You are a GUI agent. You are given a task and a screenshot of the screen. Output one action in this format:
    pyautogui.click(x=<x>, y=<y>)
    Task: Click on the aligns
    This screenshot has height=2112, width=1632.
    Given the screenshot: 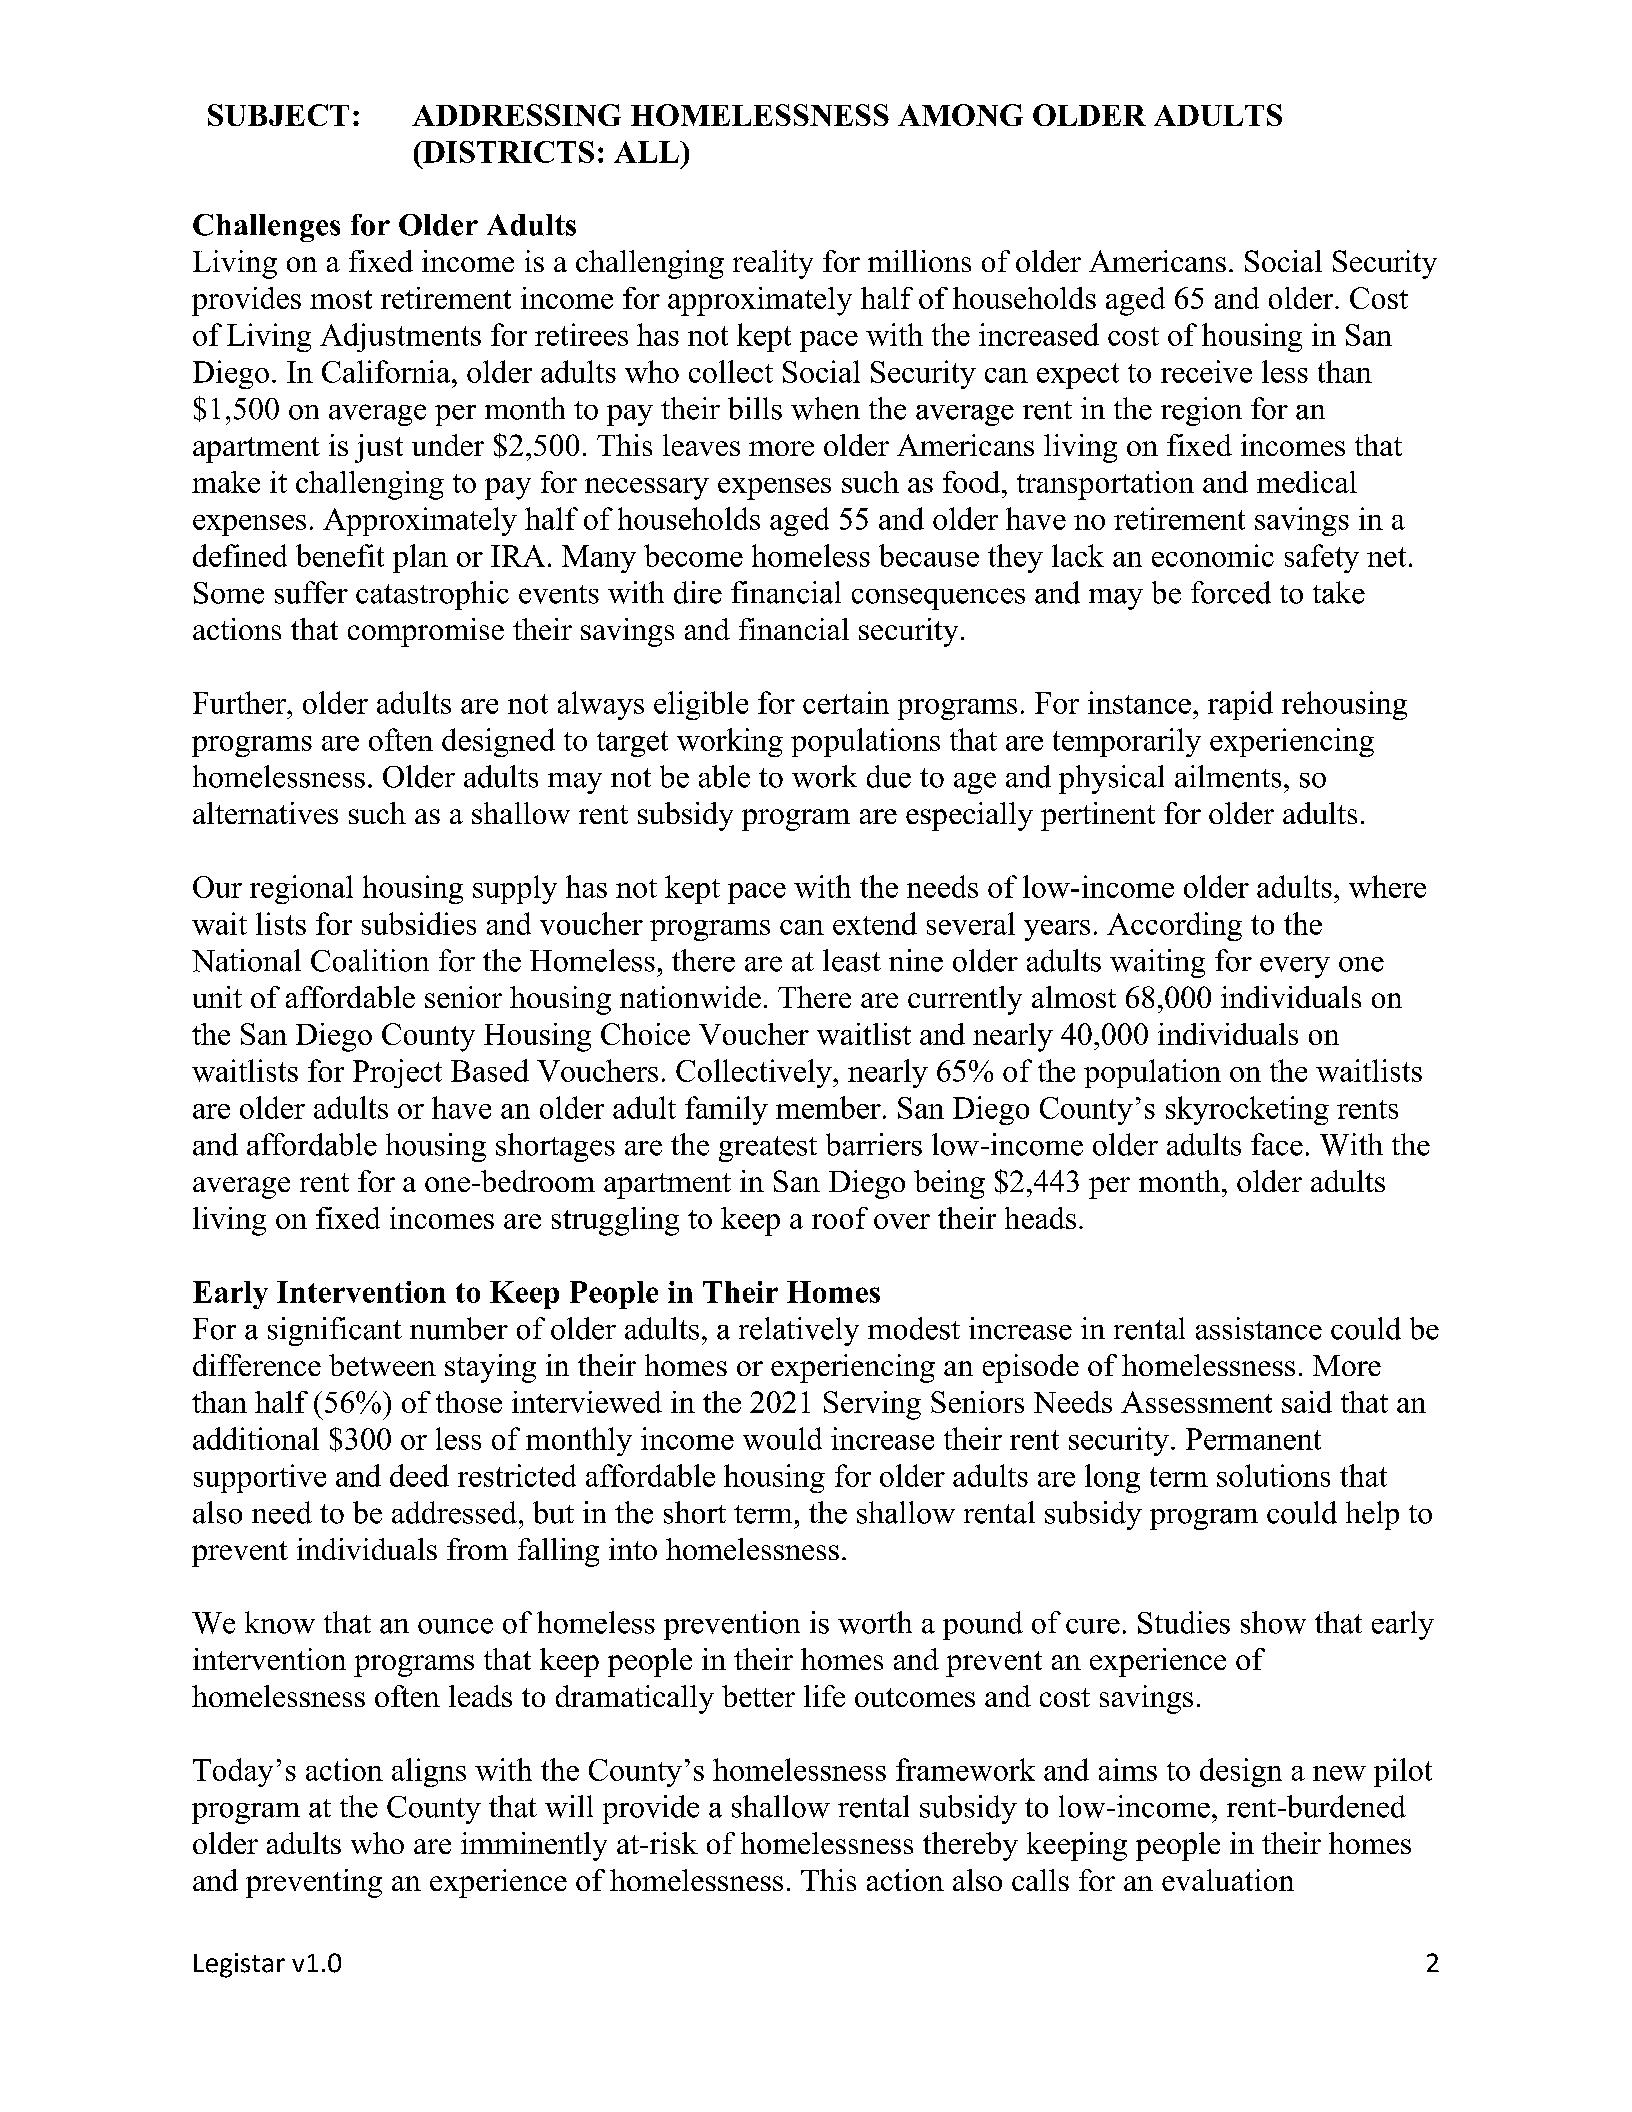 What is the action you would take?
    pyautogui.click(x=429, y=1772)
